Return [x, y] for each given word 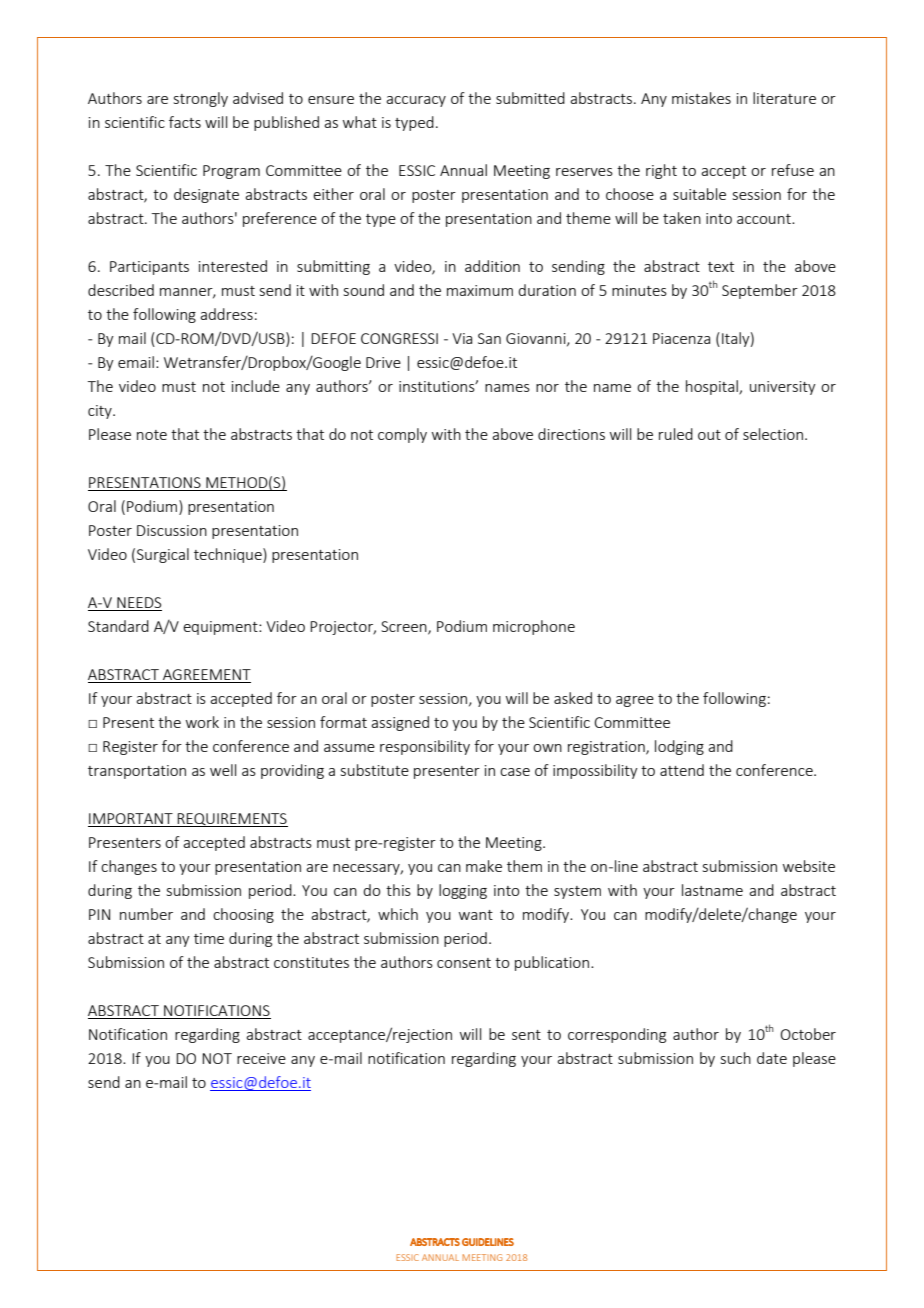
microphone [534, 627]
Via [462, 338]
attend [682, 770]
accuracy [416, 101]
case [515, 772]
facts [185, 122]
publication [552, 963]
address [226, 314]
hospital [713, 387]
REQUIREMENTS [231, 820]
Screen [405, 628]
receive [261, 1058]
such [736, 1058]
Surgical [163, 555]
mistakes [701, 98]
